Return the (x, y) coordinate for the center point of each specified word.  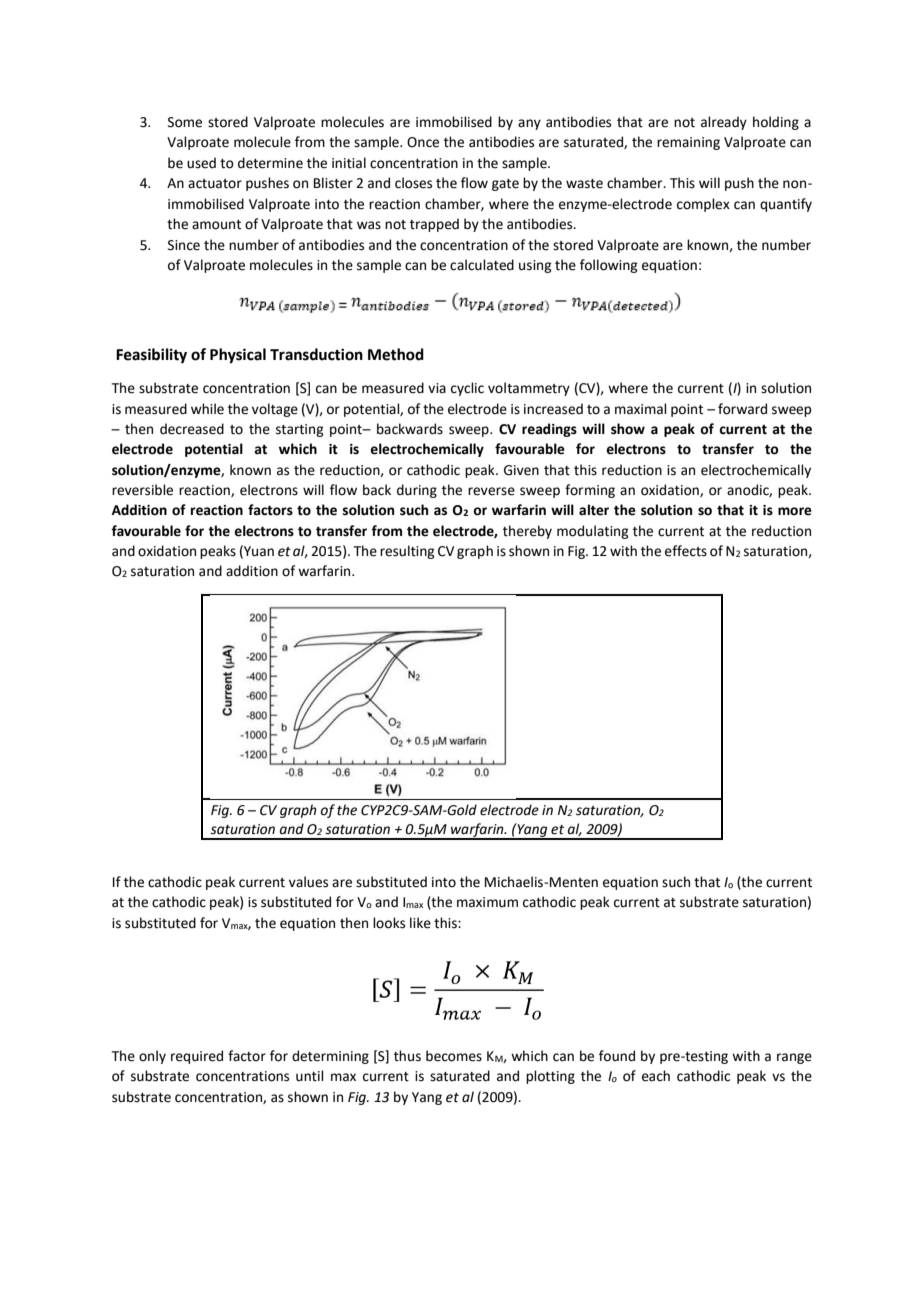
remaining (688, 143)
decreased (192, 429)
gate (505, 185)
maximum (487, 902)
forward (742, 409)
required (197, 1057)
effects (686, 551)
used (201, 163)
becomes (454, 1056)
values (308, 882)
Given (521, 470)
